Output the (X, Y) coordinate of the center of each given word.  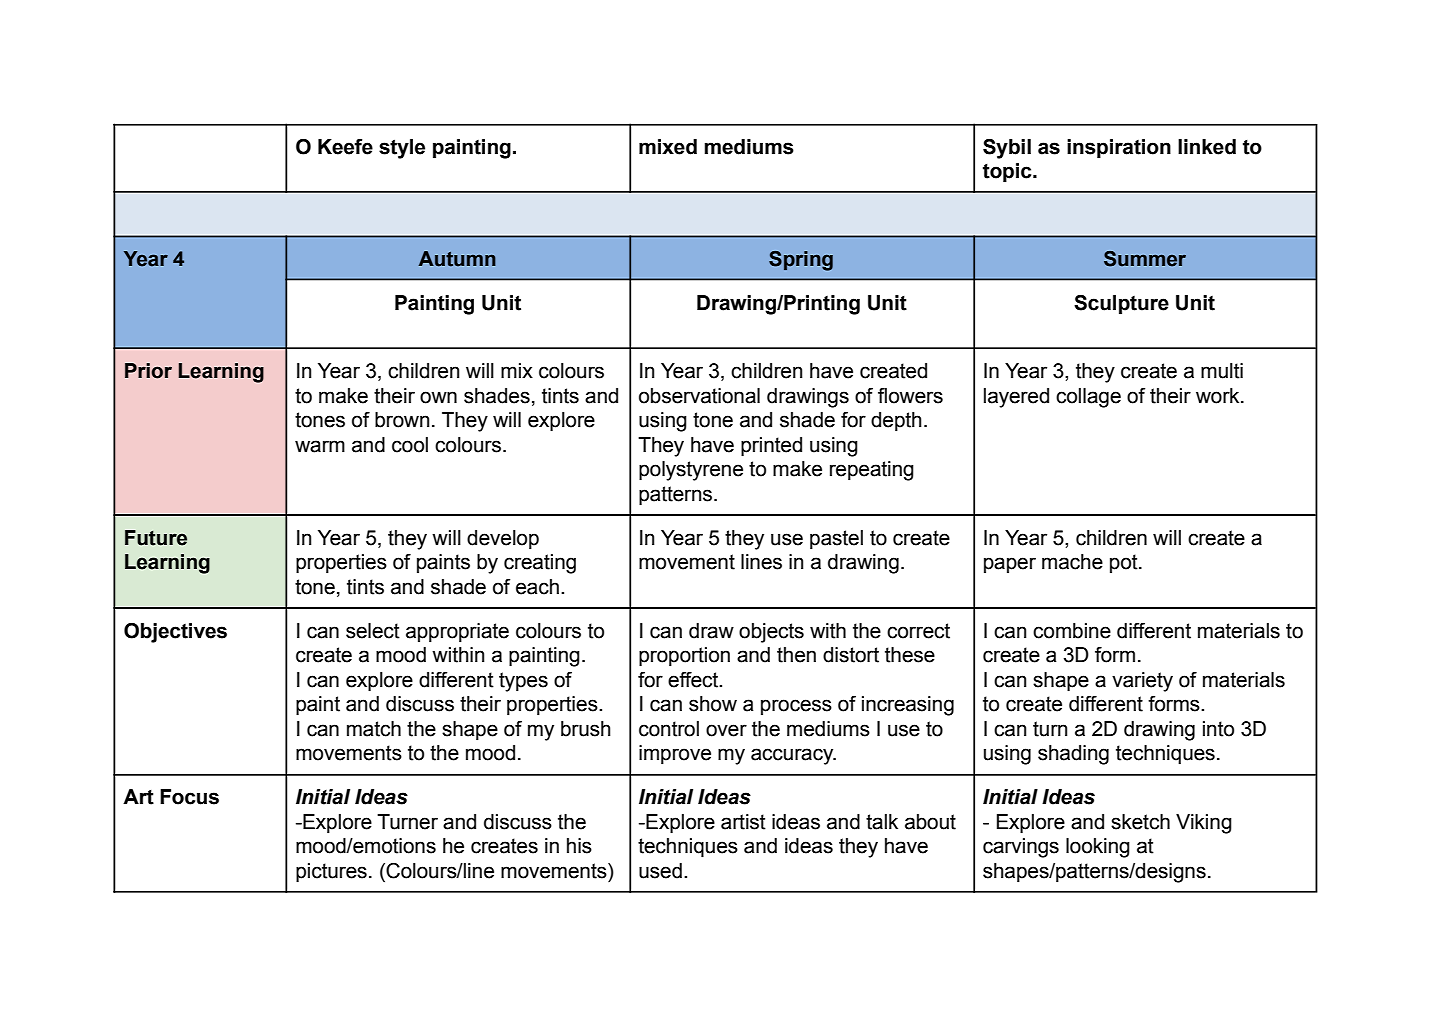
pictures (331, 873)
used (660, 871)
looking (1098, 848)
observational (699, 396)
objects (771, 633)
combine (1072, 631)
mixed (668, 147)
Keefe (345, 147)
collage (1088, 398)
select (373, 631)
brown (402, 420)
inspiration (1119, 149)
